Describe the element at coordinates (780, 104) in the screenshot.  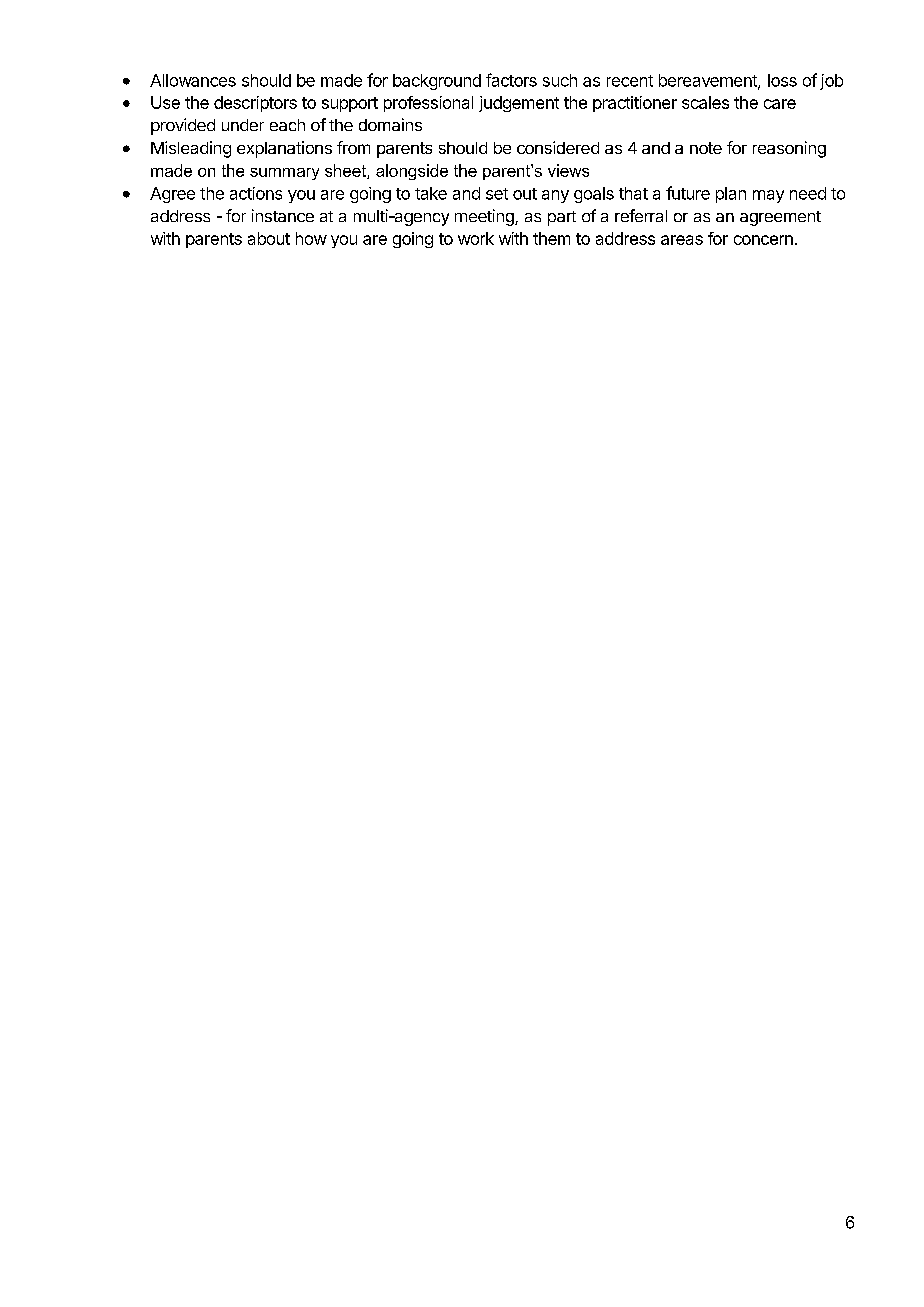
I see `care` at that location.
